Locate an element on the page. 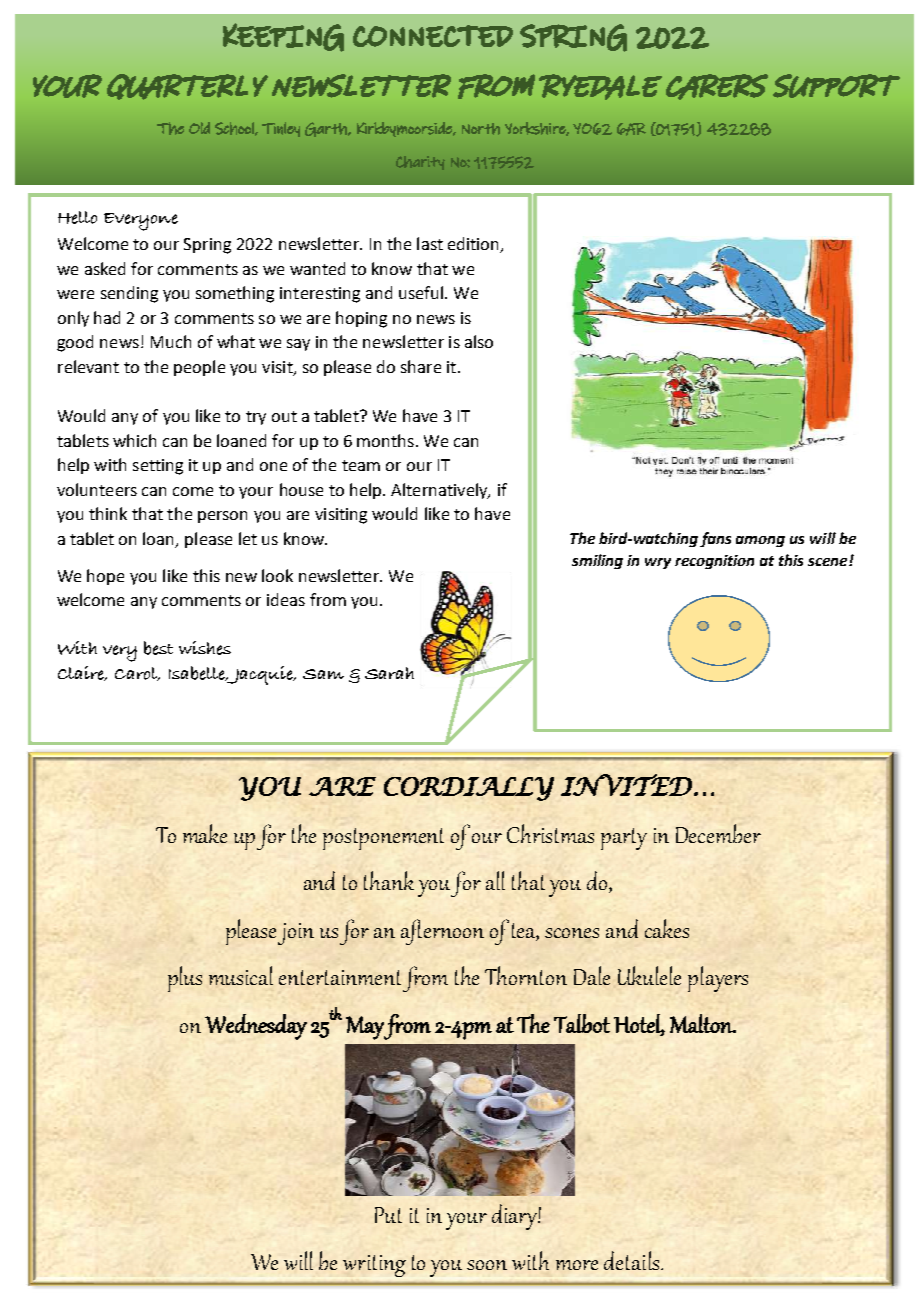  North is located at coordinates (481, 129).
